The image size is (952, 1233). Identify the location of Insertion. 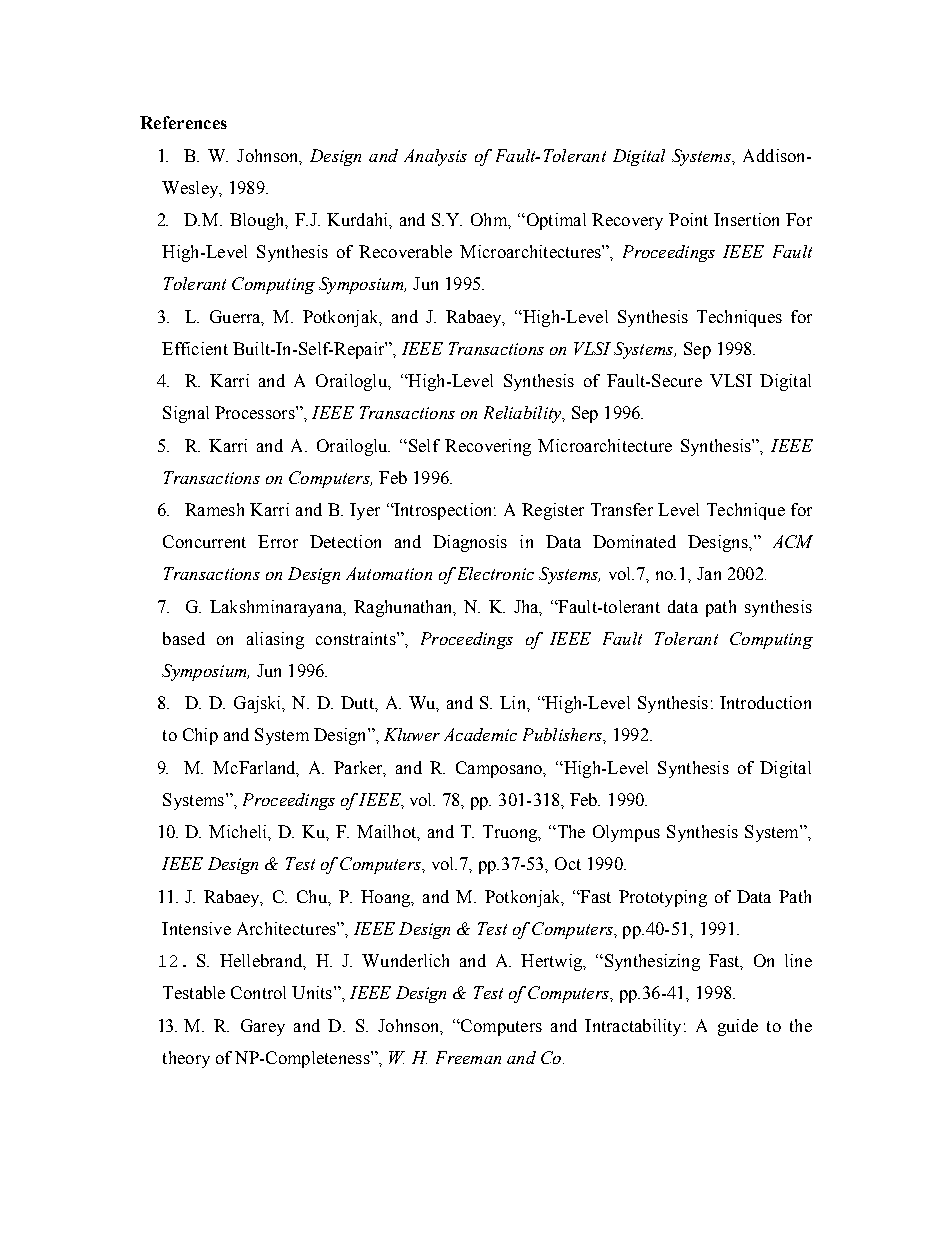
(746, 219).
